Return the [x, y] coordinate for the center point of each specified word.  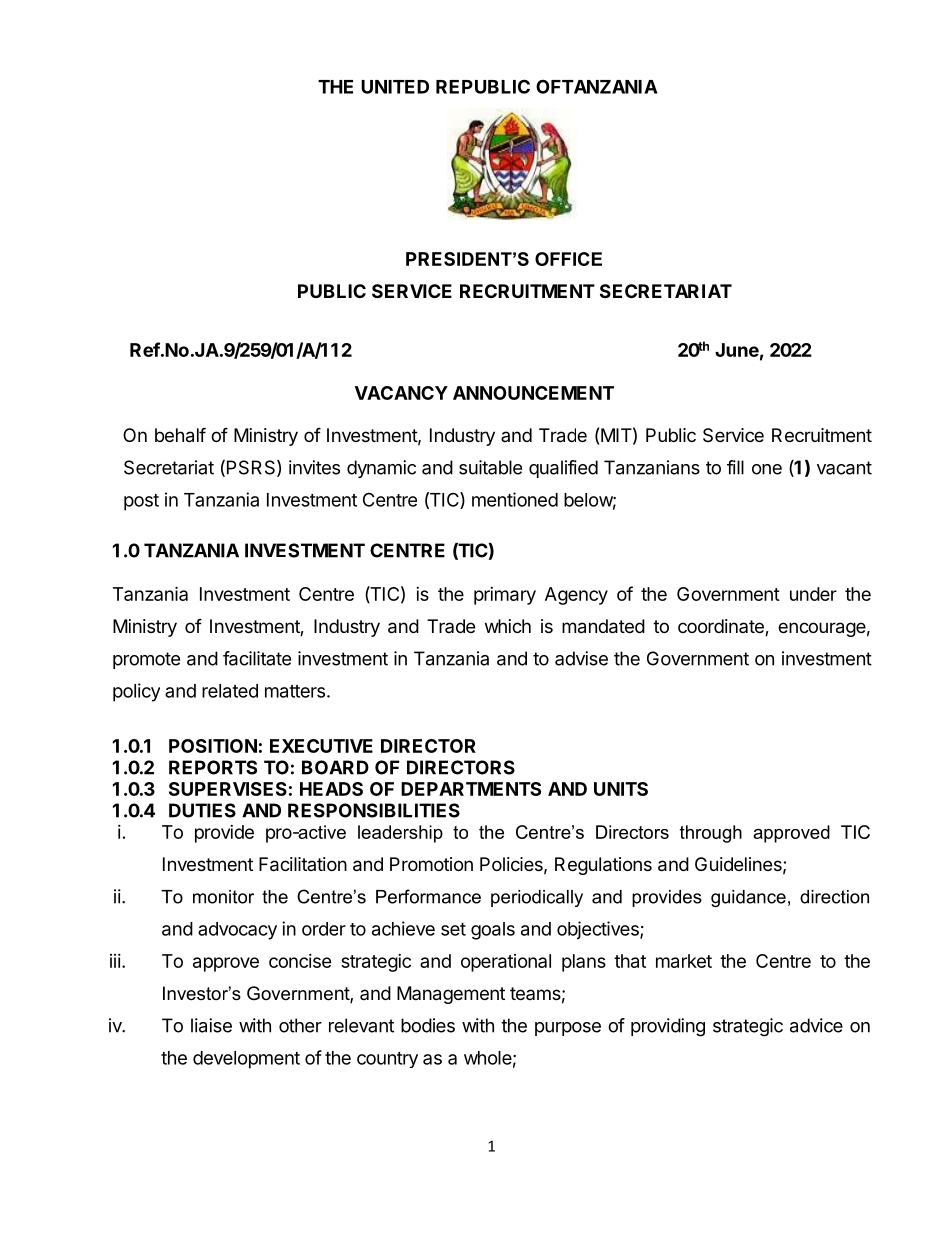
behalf [180, 435]
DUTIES [202, 810]
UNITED [395, 87]
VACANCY [401, 393]
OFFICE [568, 259]
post [141, 502]
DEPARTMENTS [471, 789]
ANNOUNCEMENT [533, 393]
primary [505, 596]
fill [735, 467]
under [813, 594]
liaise [211, 1025]
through [711, 834]
